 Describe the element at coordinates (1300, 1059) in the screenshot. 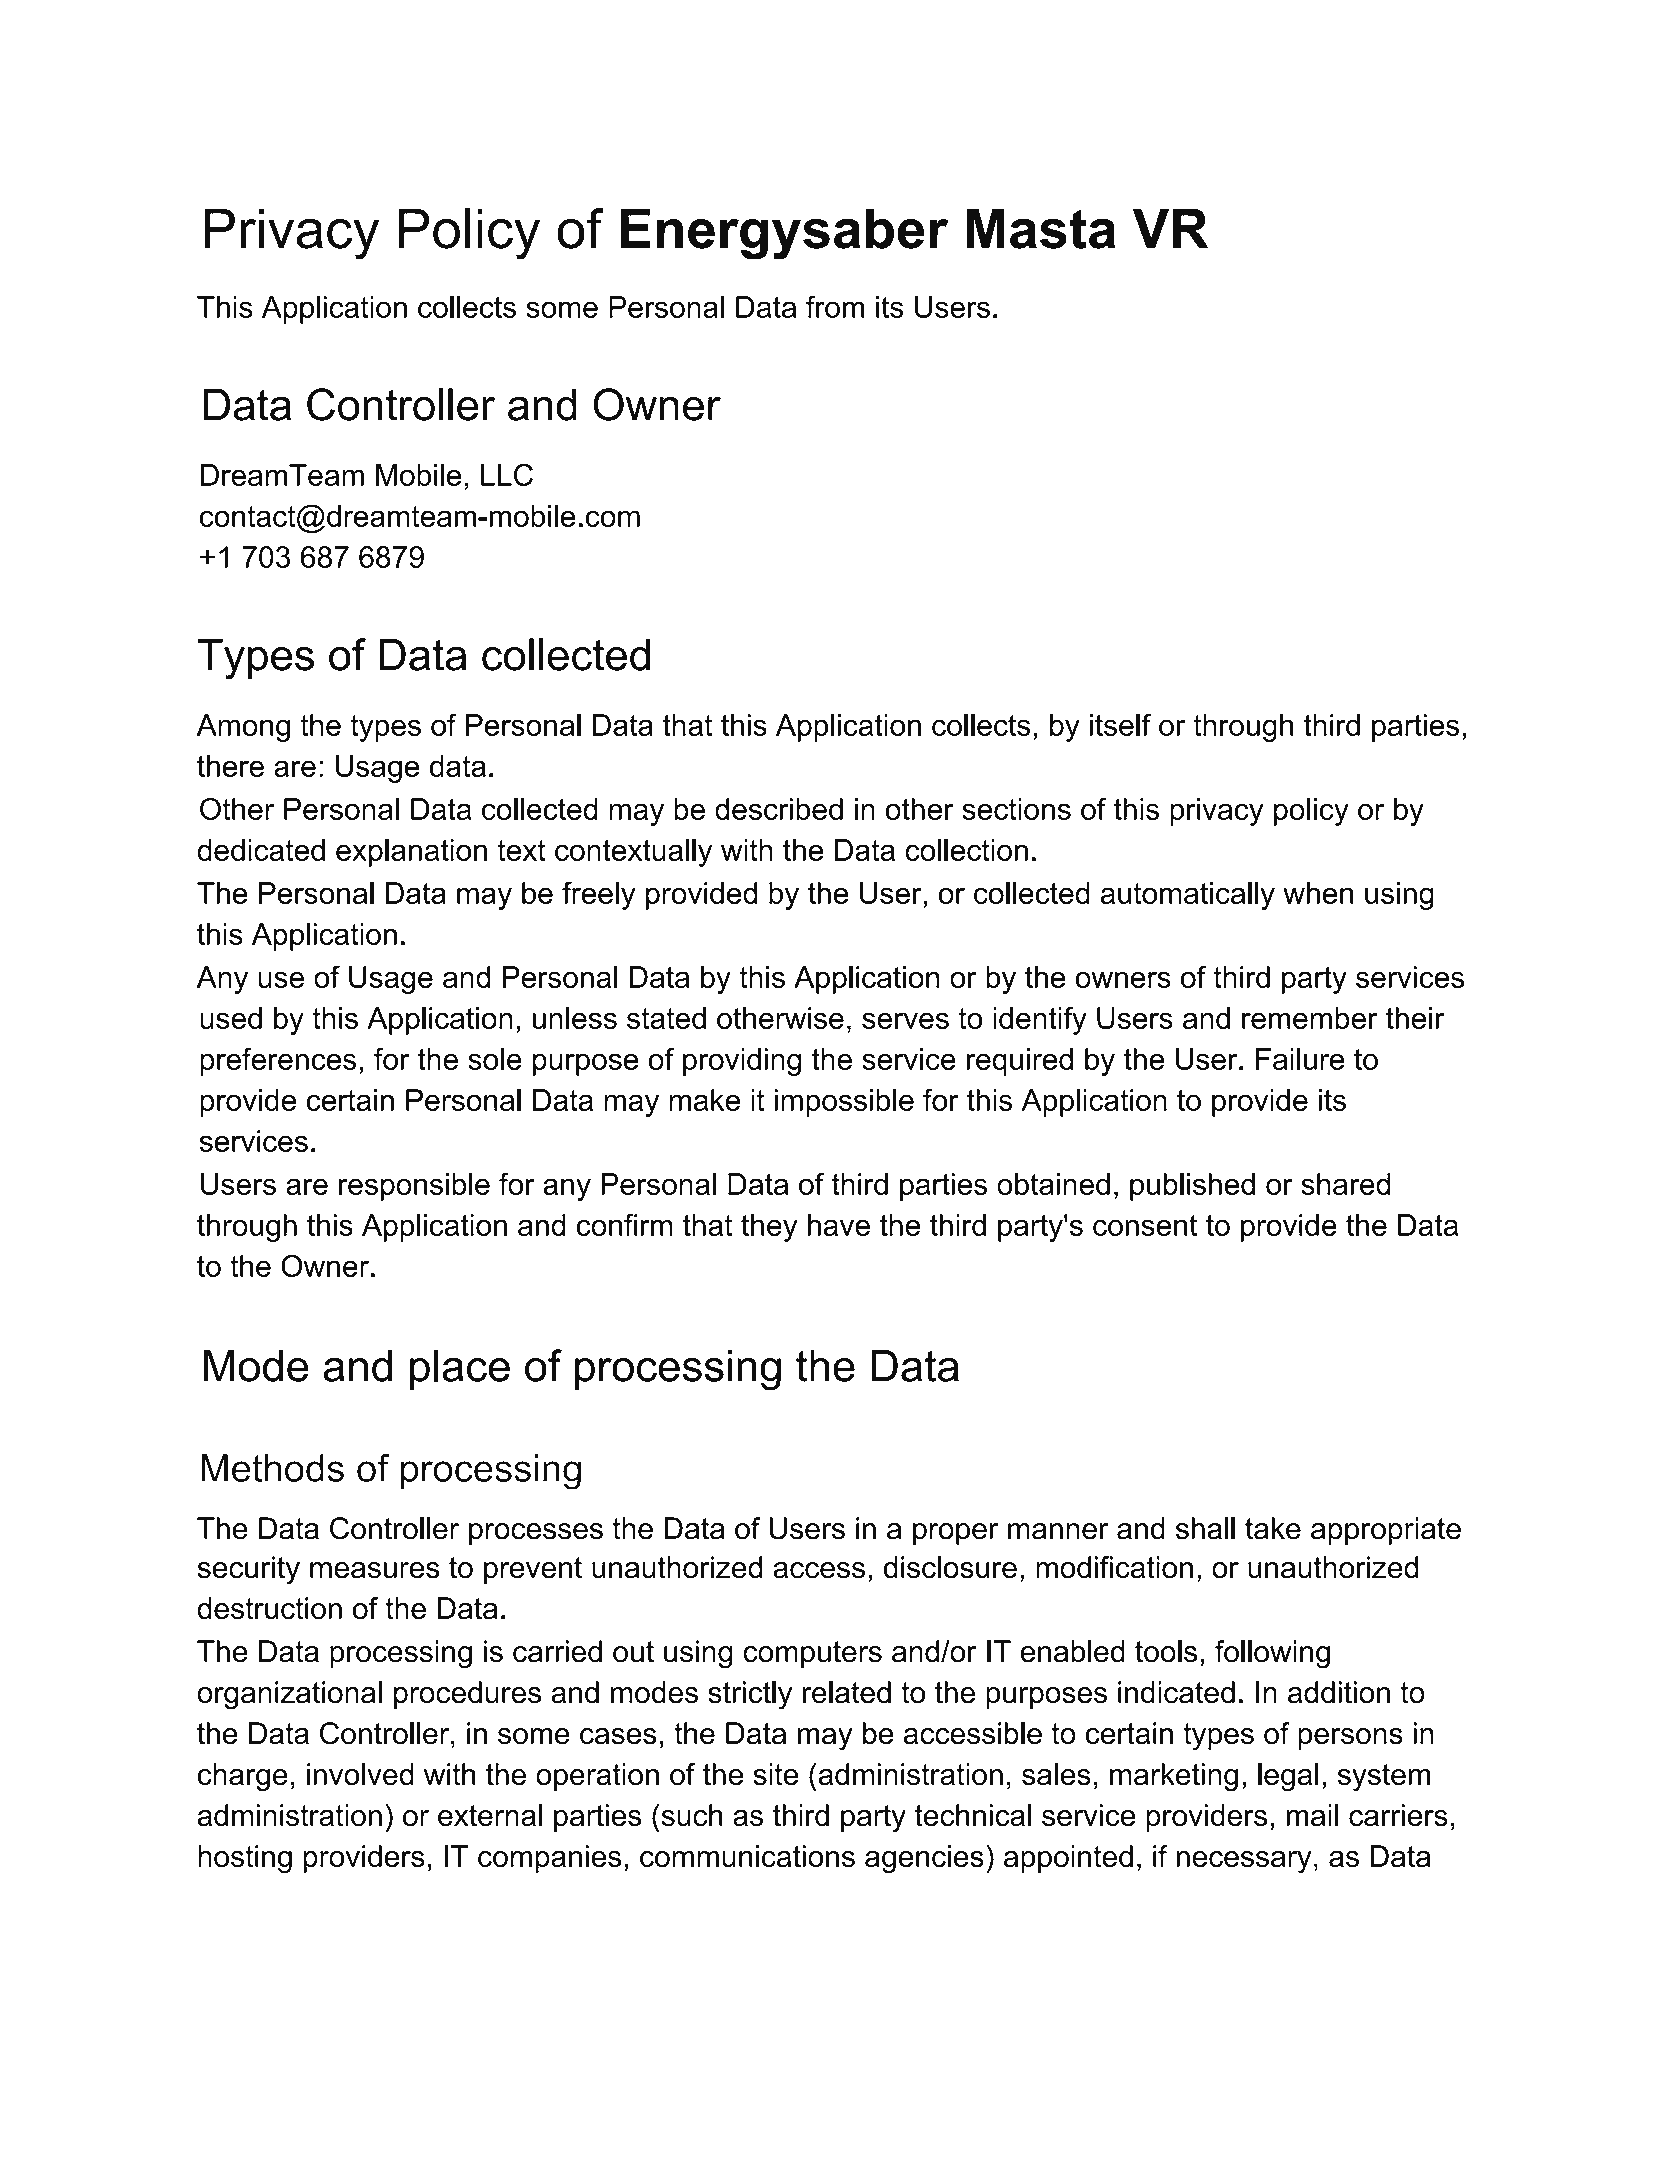

I see `Failure` at that location.
